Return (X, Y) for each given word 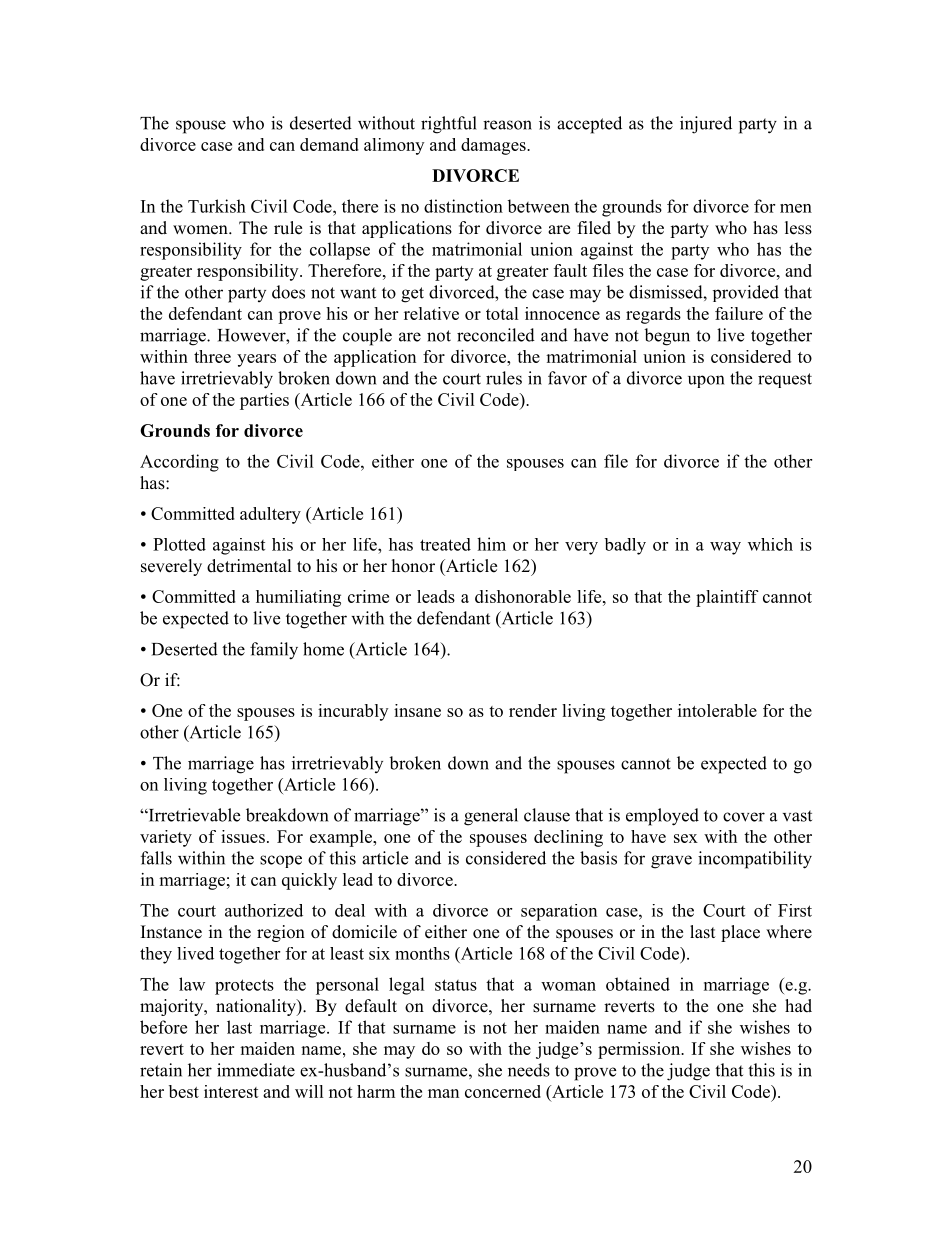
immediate (256, 1070)
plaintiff (727, 598)
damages (494, 146)
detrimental (249, 566)
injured (706, 125)
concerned (503, 1091)
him (491, 544)
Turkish (217, 206)
